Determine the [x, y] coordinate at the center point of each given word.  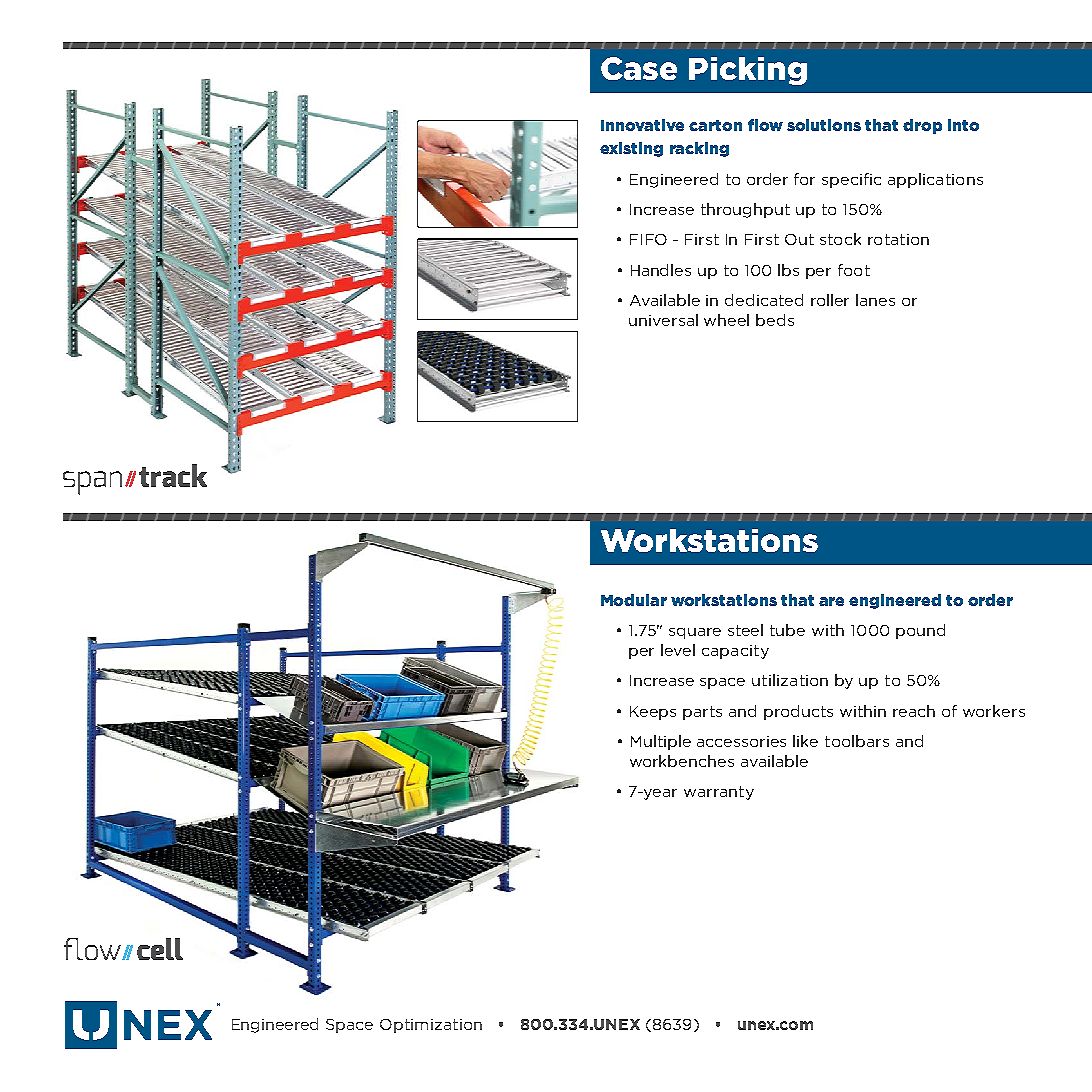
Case [639, 68]
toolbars [857, 741]
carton [715, 125]
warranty [719, 793]
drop [922, 126]
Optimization [431, 1026]
